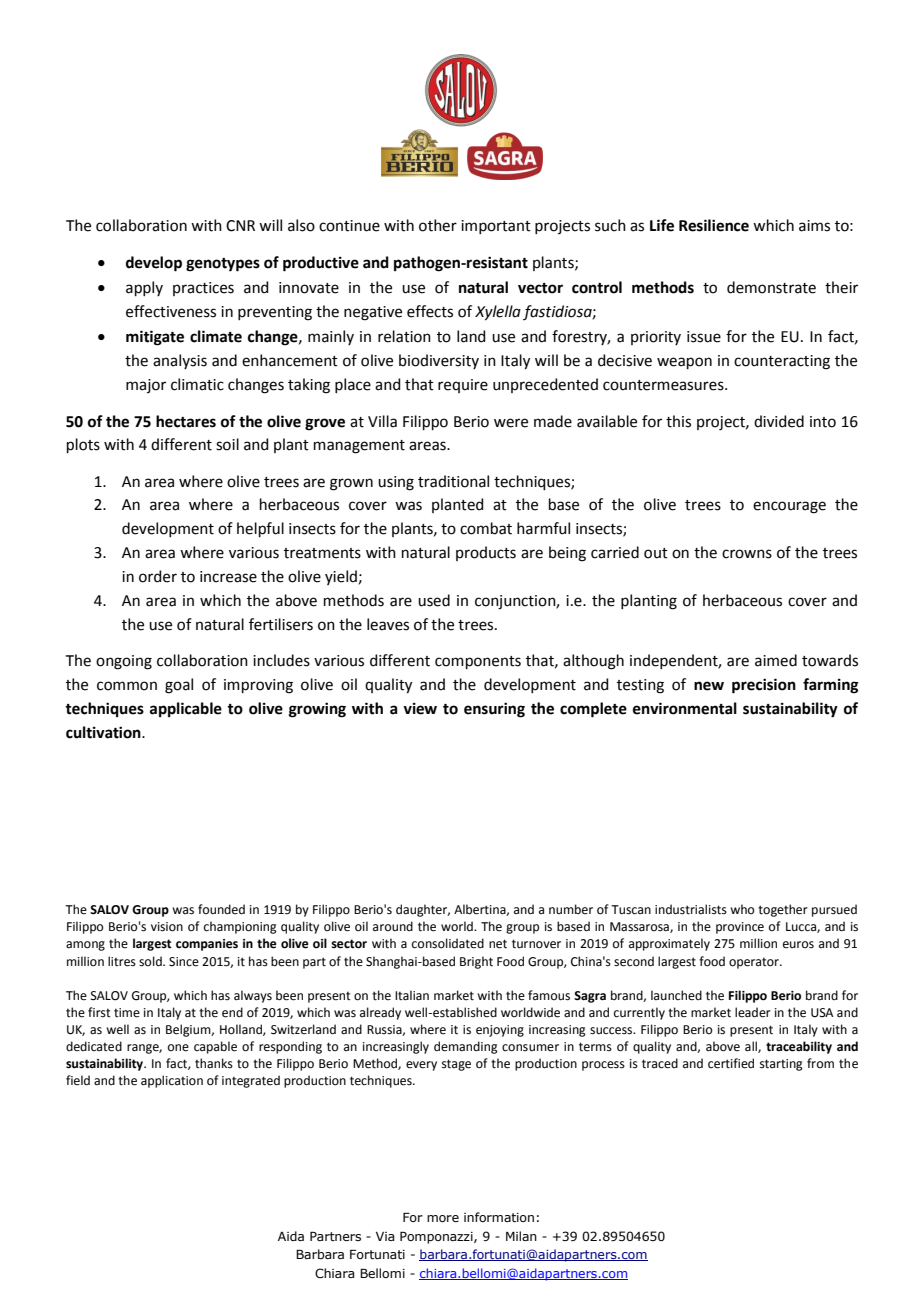 Image resolution: width=924 pixels, height=1307 pixels. I want to click on demonstrate, so click(771, 287).
